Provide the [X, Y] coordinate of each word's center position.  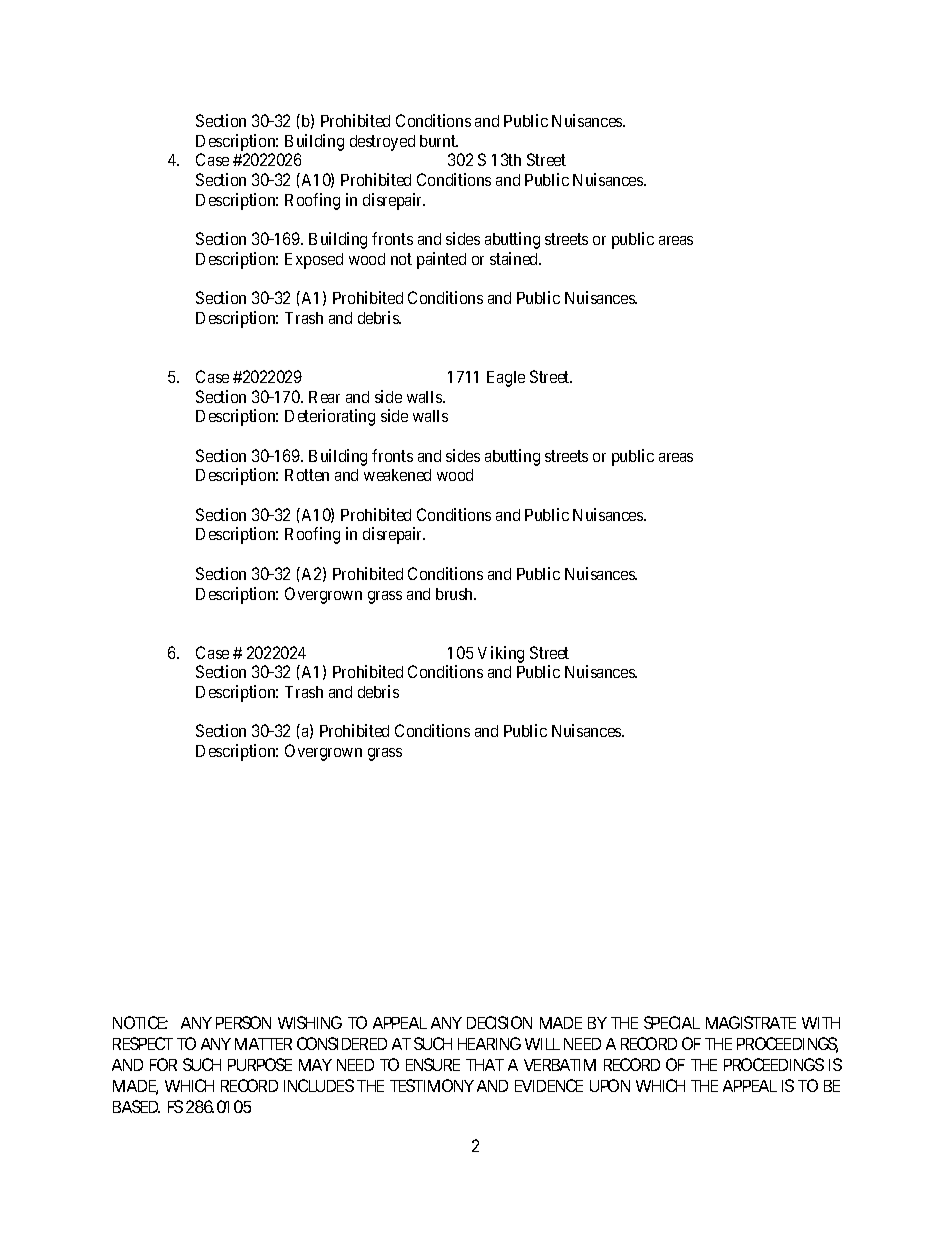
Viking [501, 654]
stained [515, 258]
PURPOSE [260, 1064]
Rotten [307, 475]
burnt [439, 141]
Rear [324, 397]
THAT [485, 1065]
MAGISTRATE [751, 1022]
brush [456, 594]
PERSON [243, 1022]
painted [441, 260]
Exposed [314, 261]
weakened [397, 475]
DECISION [499, 1022]
